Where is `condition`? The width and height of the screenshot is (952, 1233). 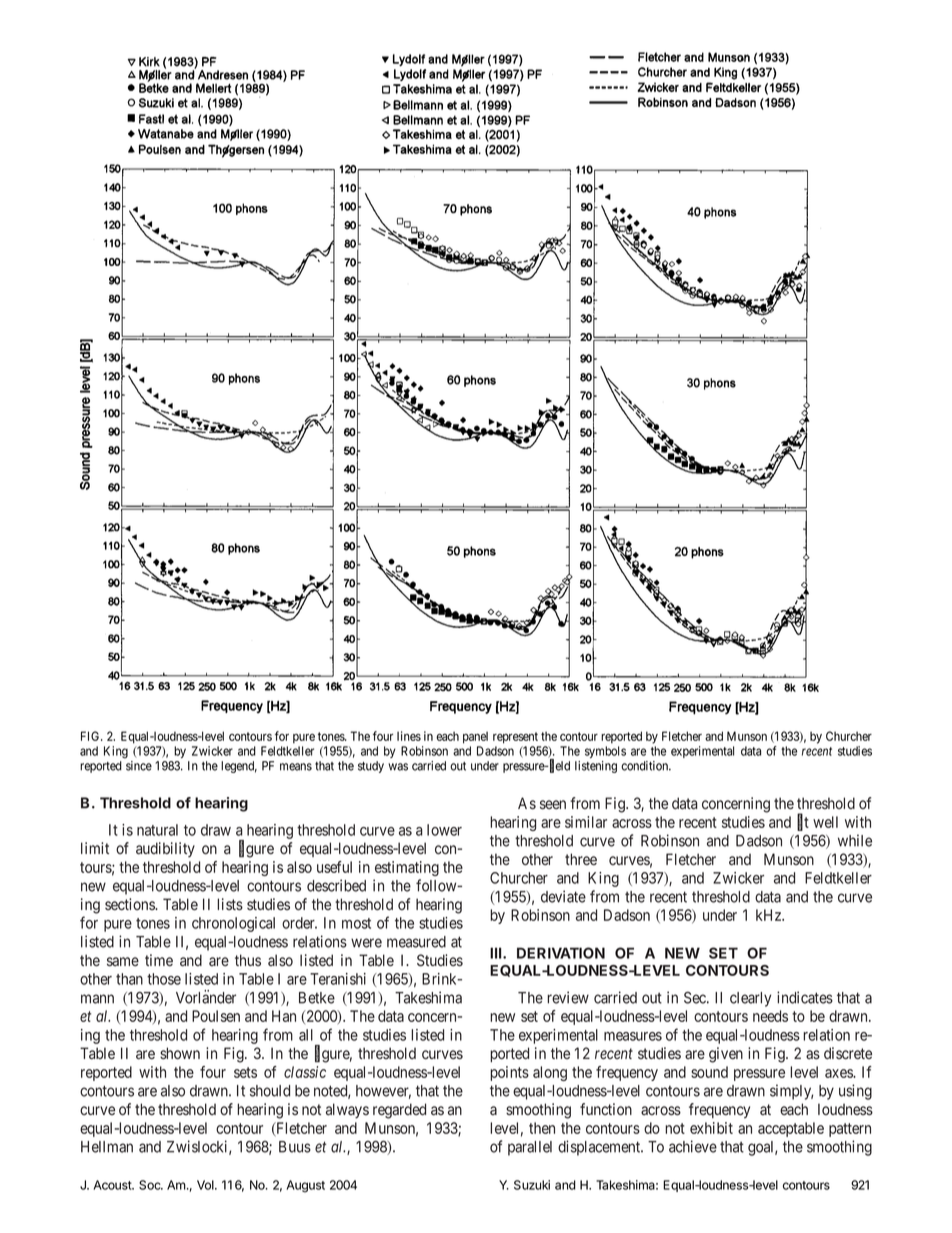
condition is located at coordinates (646, 766).
